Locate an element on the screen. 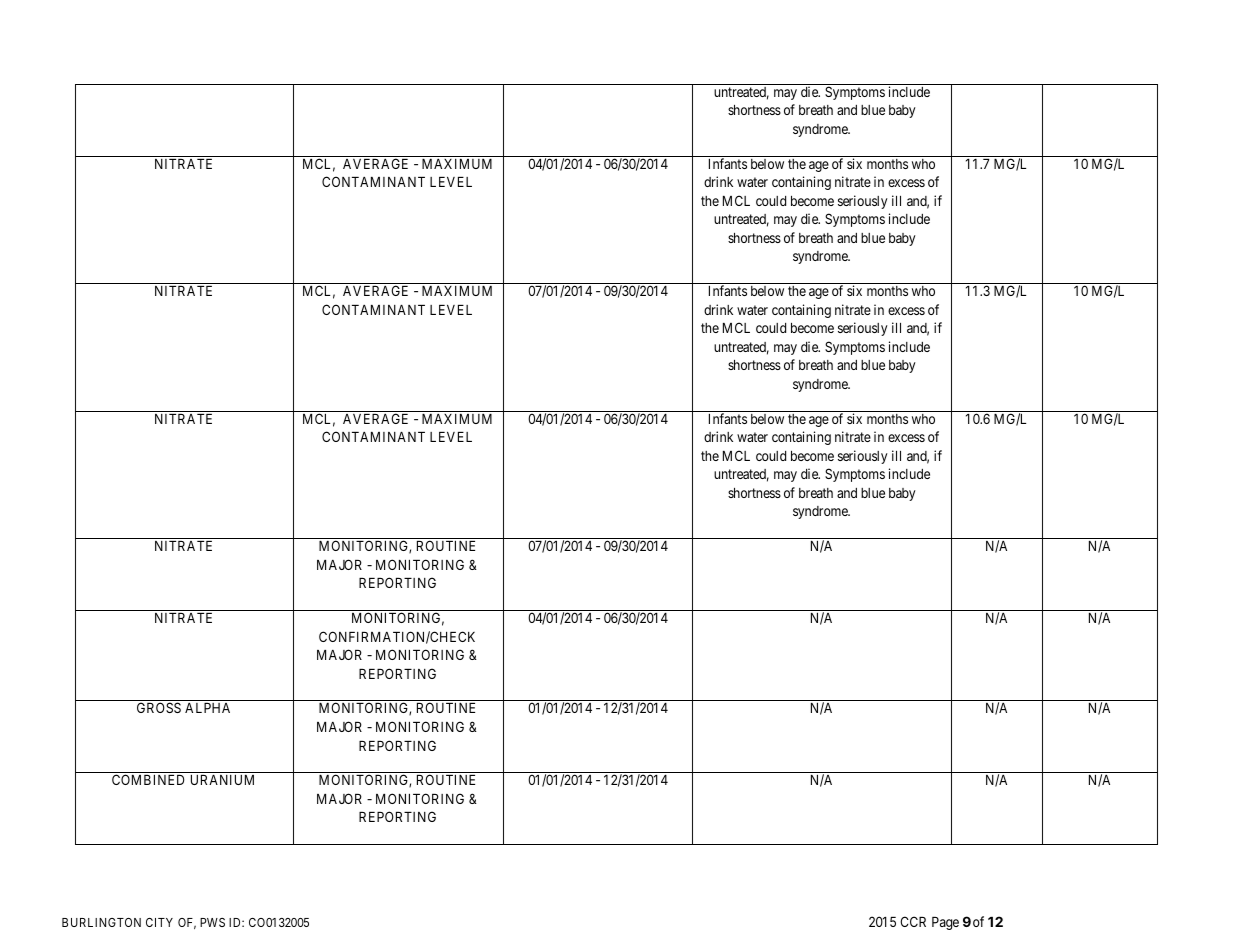  PWS is located at coordinates (212, 922).
